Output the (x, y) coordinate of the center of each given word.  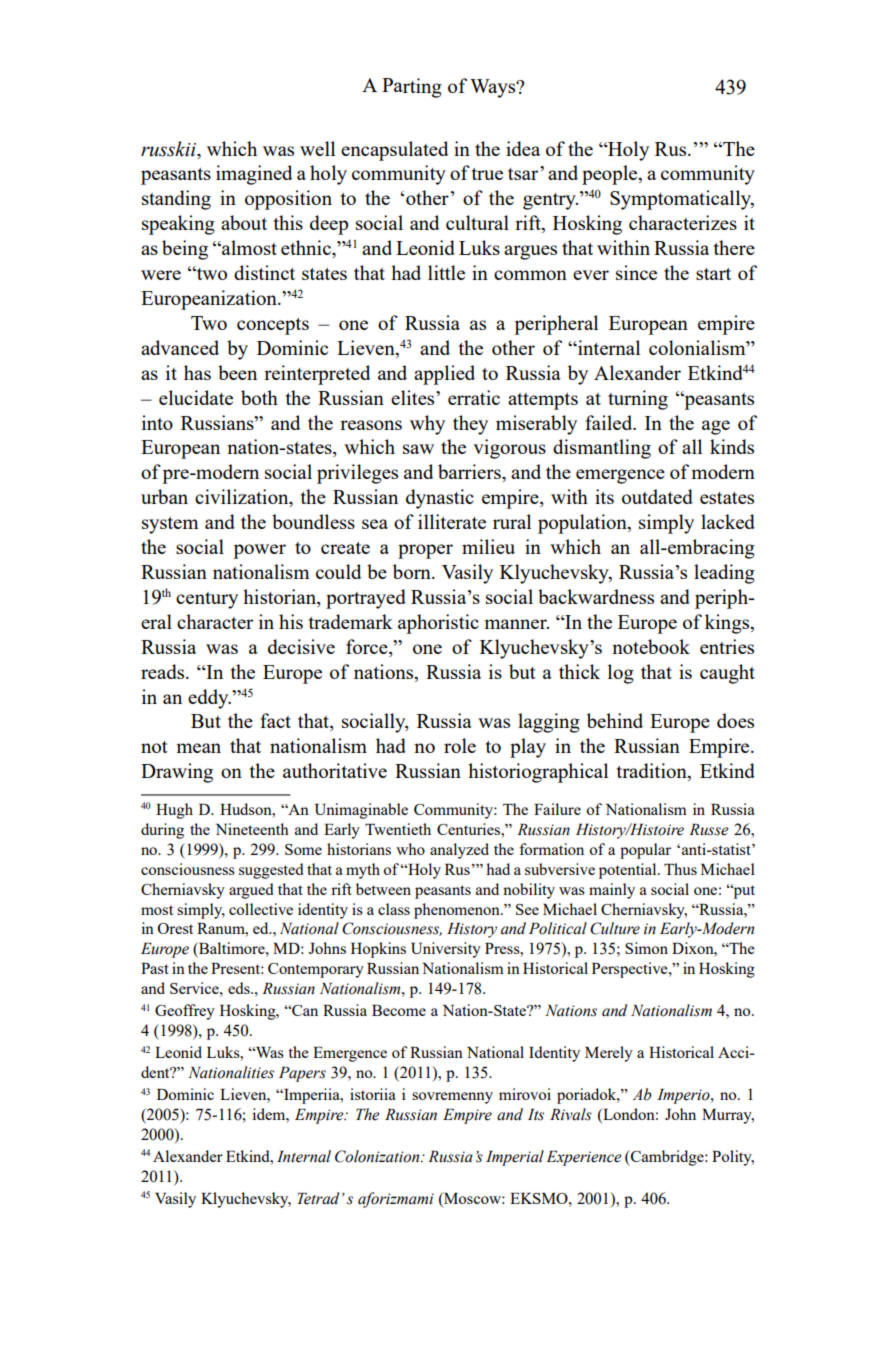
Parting (412, 88)
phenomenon (458, 911)
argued (251, 891)
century (207, 600)
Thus (680, 869)
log (621, 674)
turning (638, 400)
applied (444, 375)
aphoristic (438, 624)
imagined (254, 175)
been (237, 372)
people (611, 175)
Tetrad (318, 1198)
